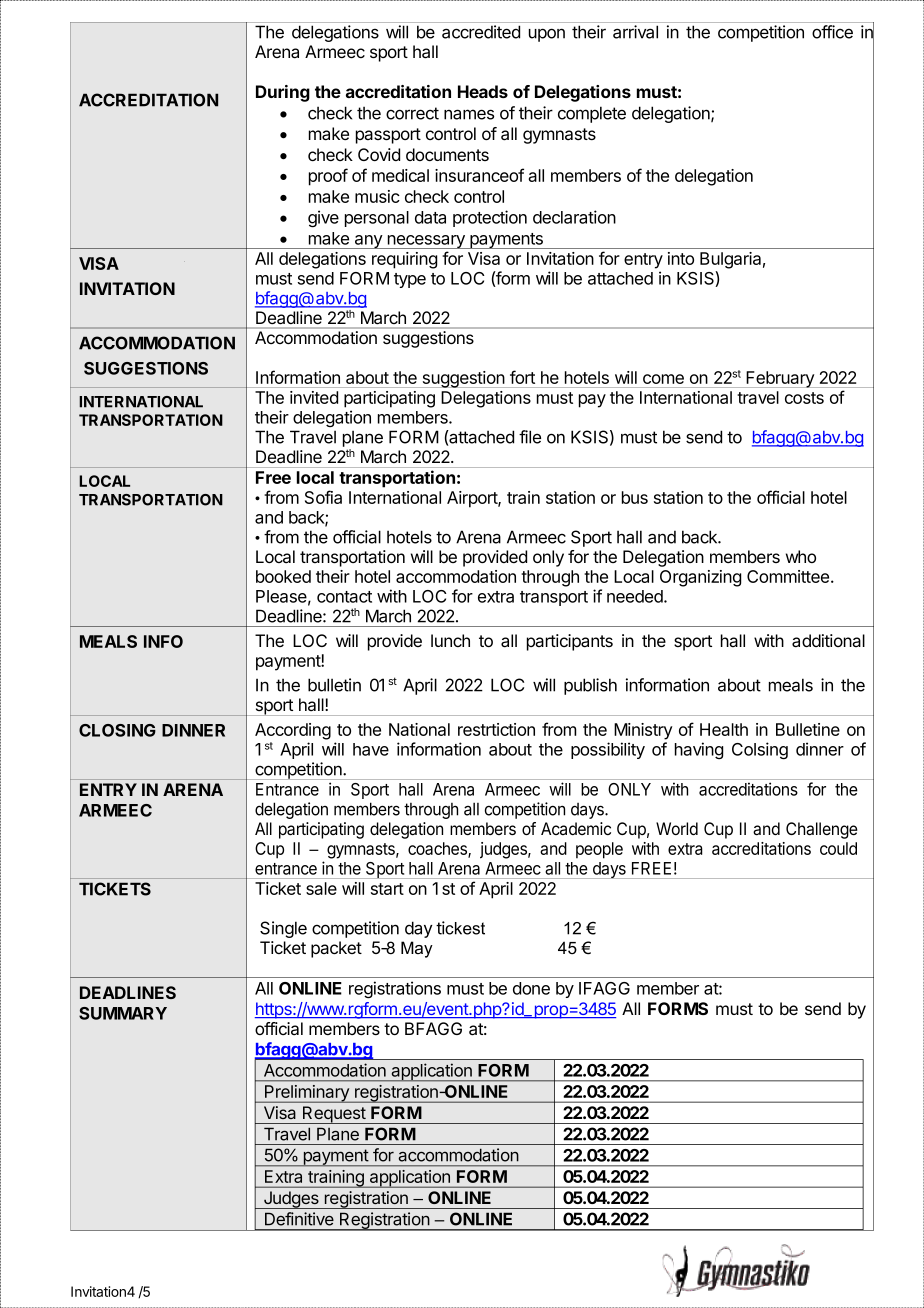 The width and height of the screenshot is (924, 1308). Describe the element at coordinates (307, 1094) in the screenshot. I see `Preliminary` at that location.
